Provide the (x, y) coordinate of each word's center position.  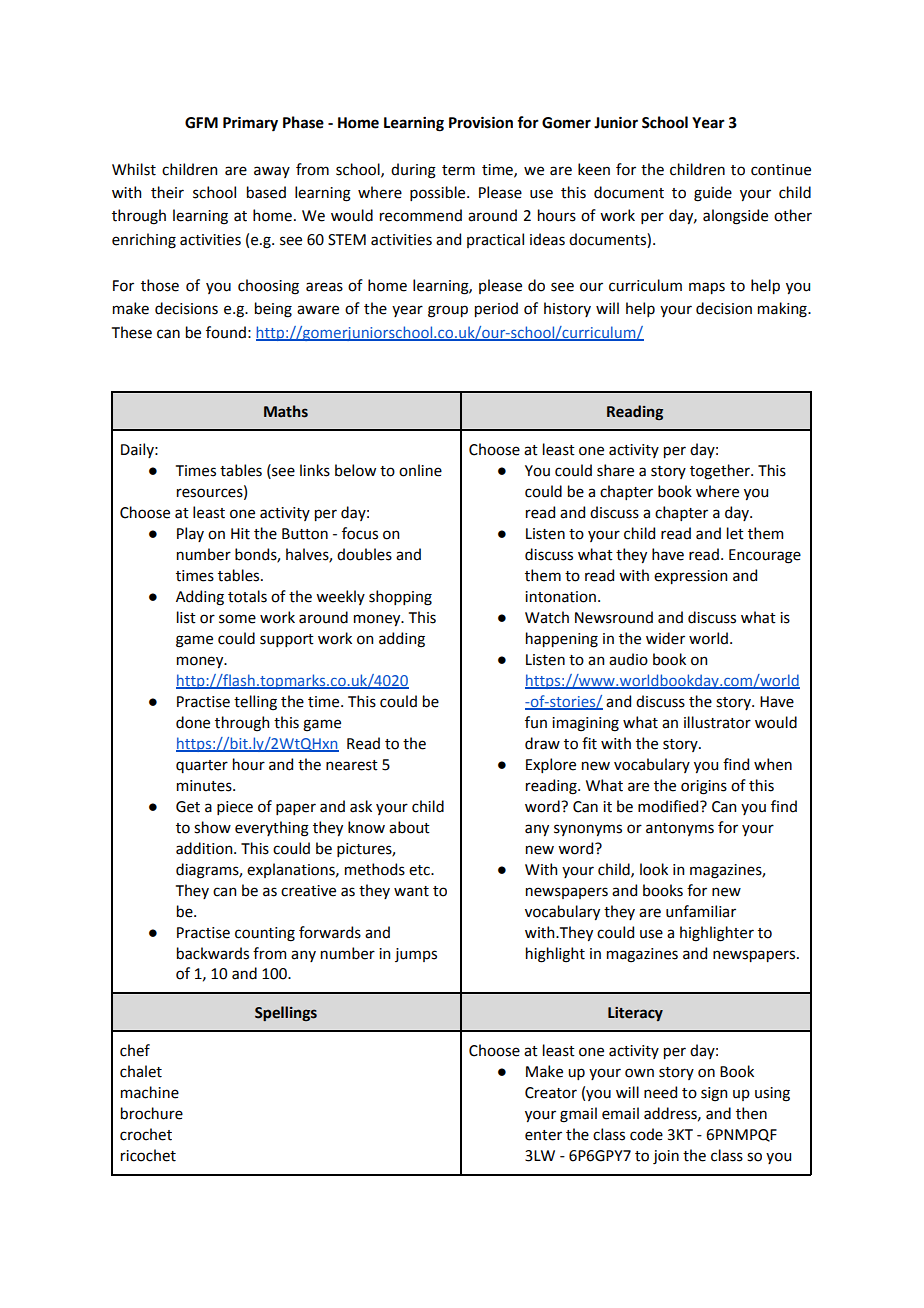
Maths (286, 411)
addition (205, 848)
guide (713, 194)
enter (543, 1135)
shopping (400, 598)
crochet (146, 1134)
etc (420, 870)
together (721, 472)
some (237, 619)
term (458, 170)
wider (665, 638)
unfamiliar (701, 911)
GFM (201, 123)
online (420, 470)
